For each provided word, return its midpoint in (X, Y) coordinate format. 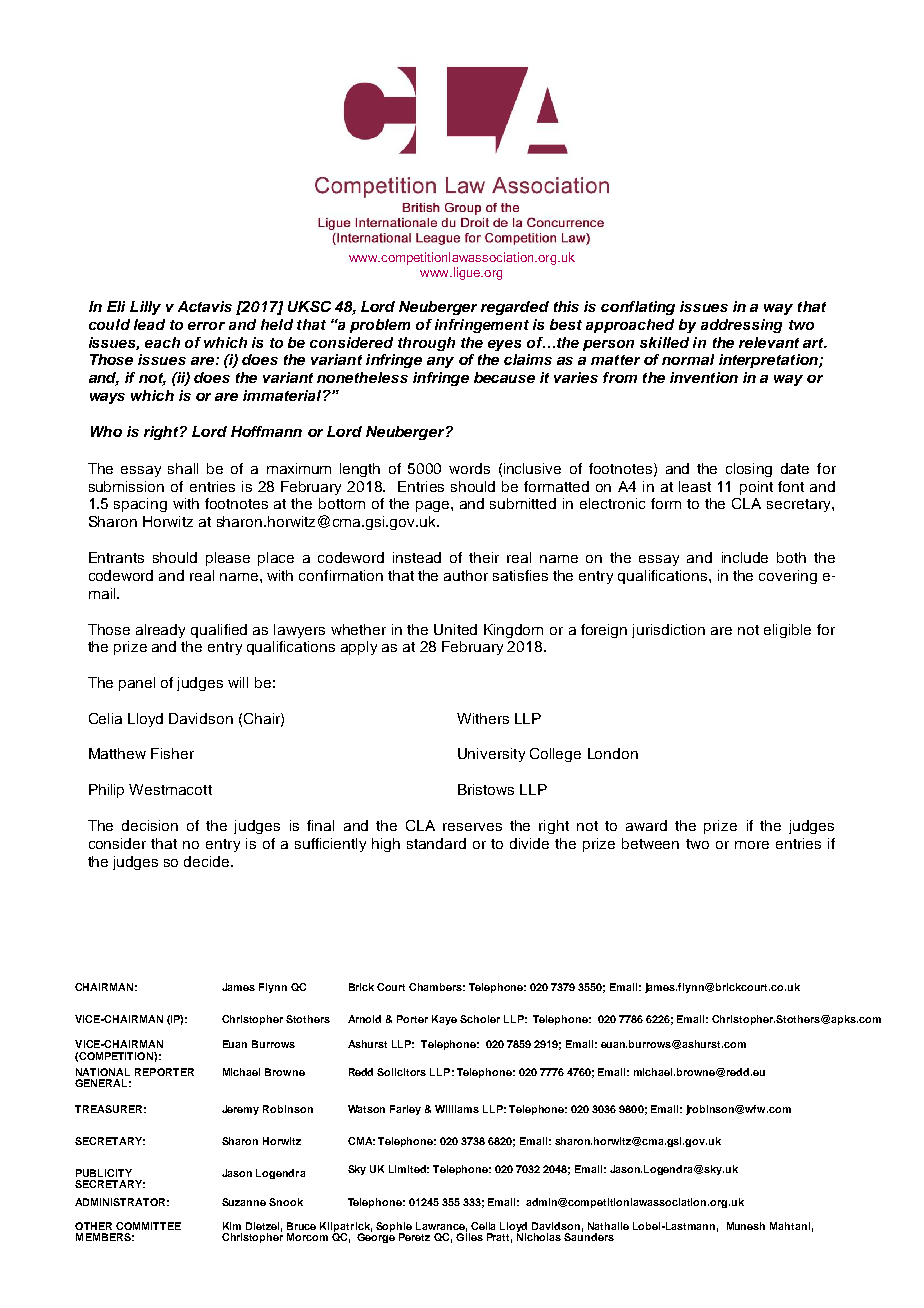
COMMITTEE (148, 1226)
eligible (787, 631)
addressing (741, 326)
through (426, 344)
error (206, 326)
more (752, 845)
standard (436, 843)
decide (208, 861)
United (455, 629)
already (160, 631)
